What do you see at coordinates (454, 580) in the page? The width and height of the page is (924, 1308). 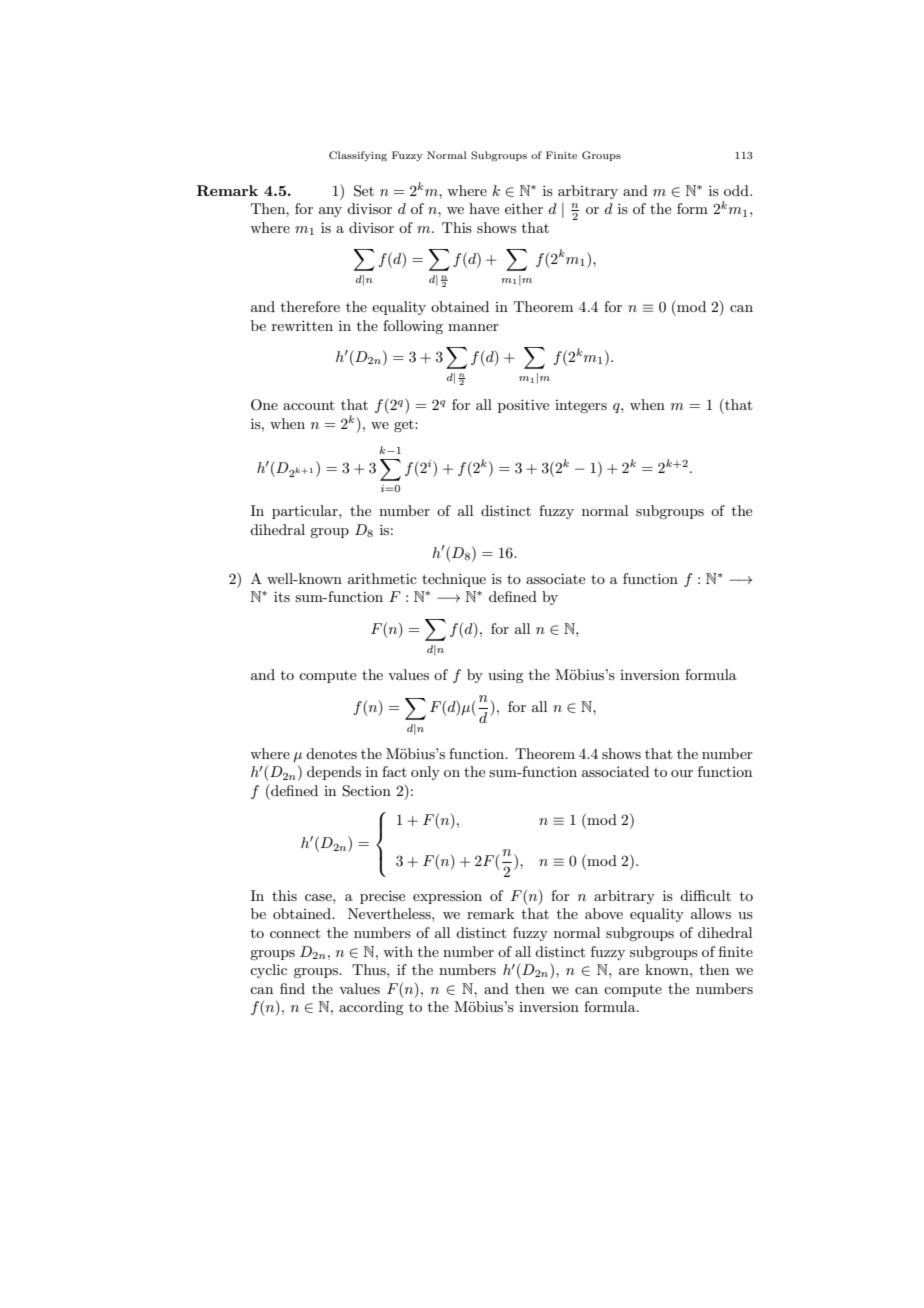 I see `technique` at bounding box center [454, 580].
